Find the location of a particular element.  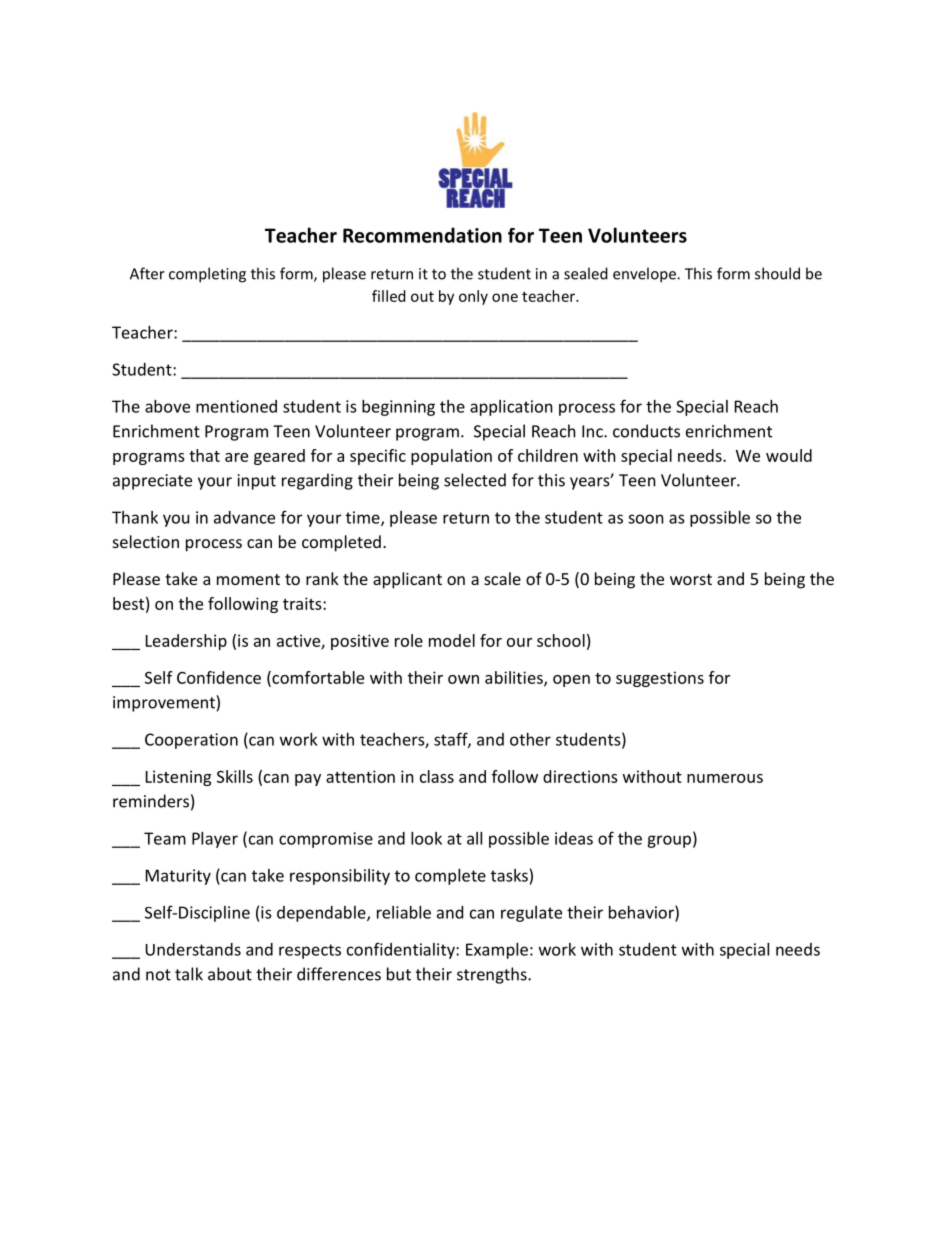

numerous is located at coordinates (725, 778).
